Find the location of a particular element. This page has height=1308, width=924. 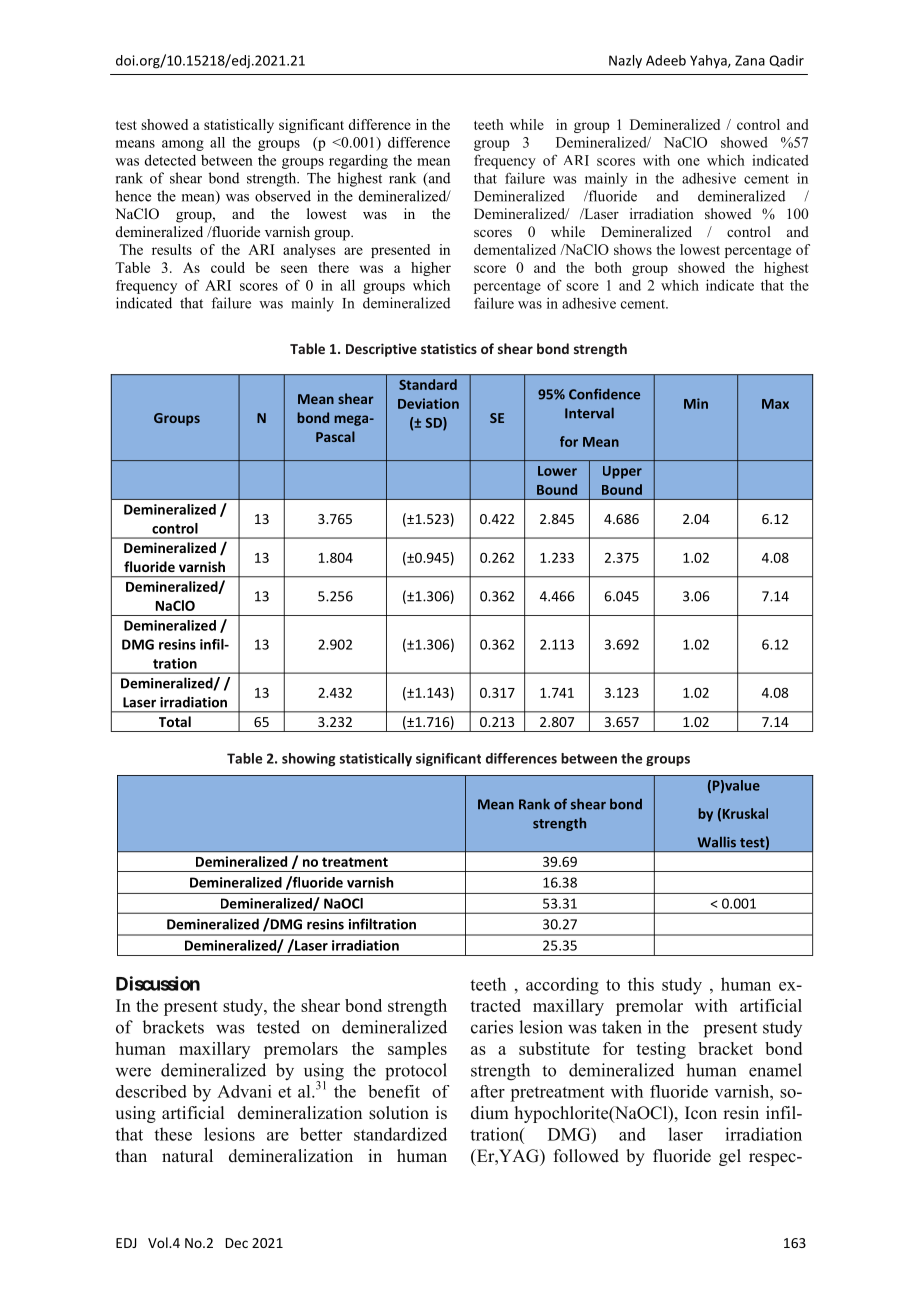

Dec is located at coordinates (237, 1243).
